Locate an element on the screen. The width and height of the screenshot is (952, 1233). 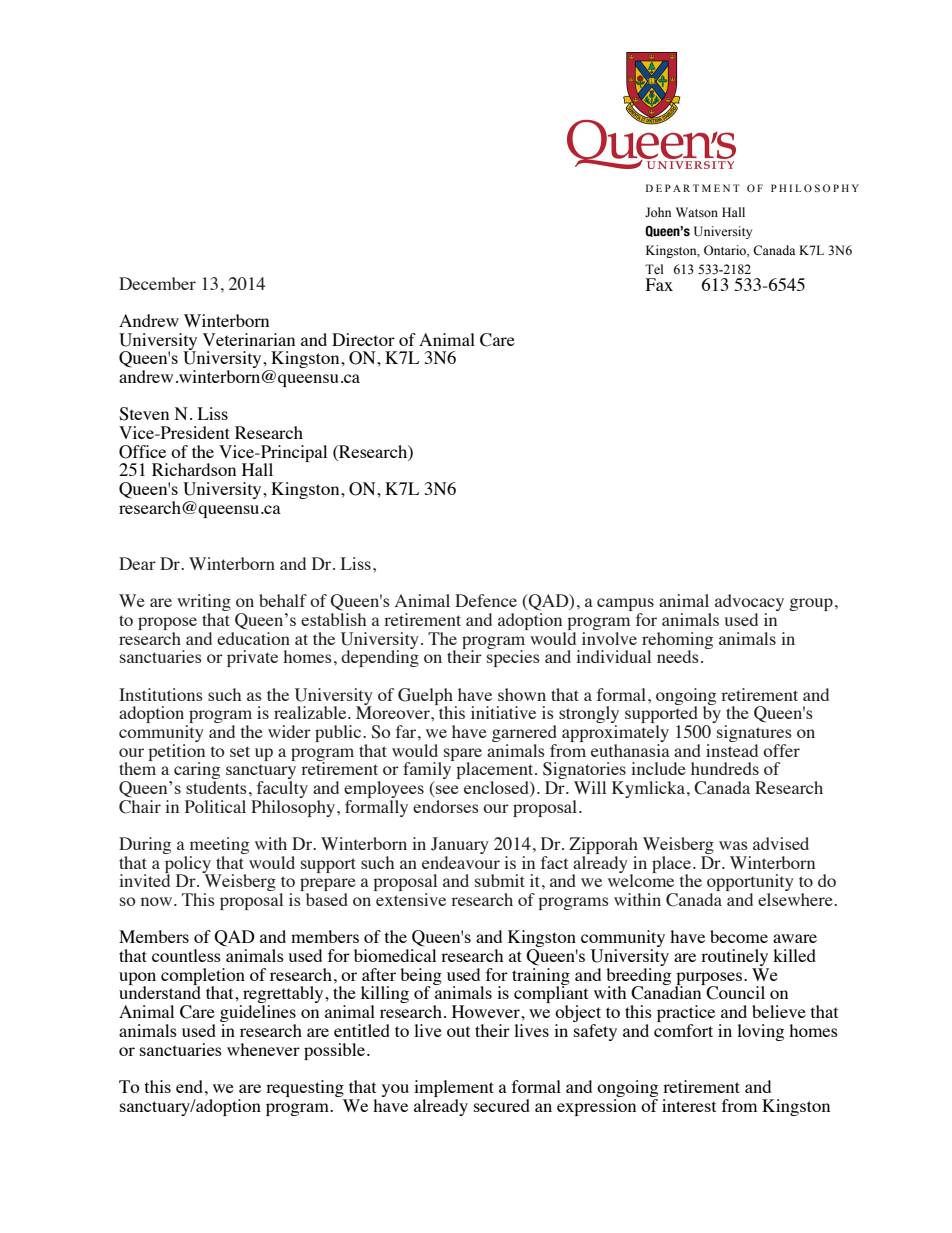
December is located at coordinates (157, 283).
